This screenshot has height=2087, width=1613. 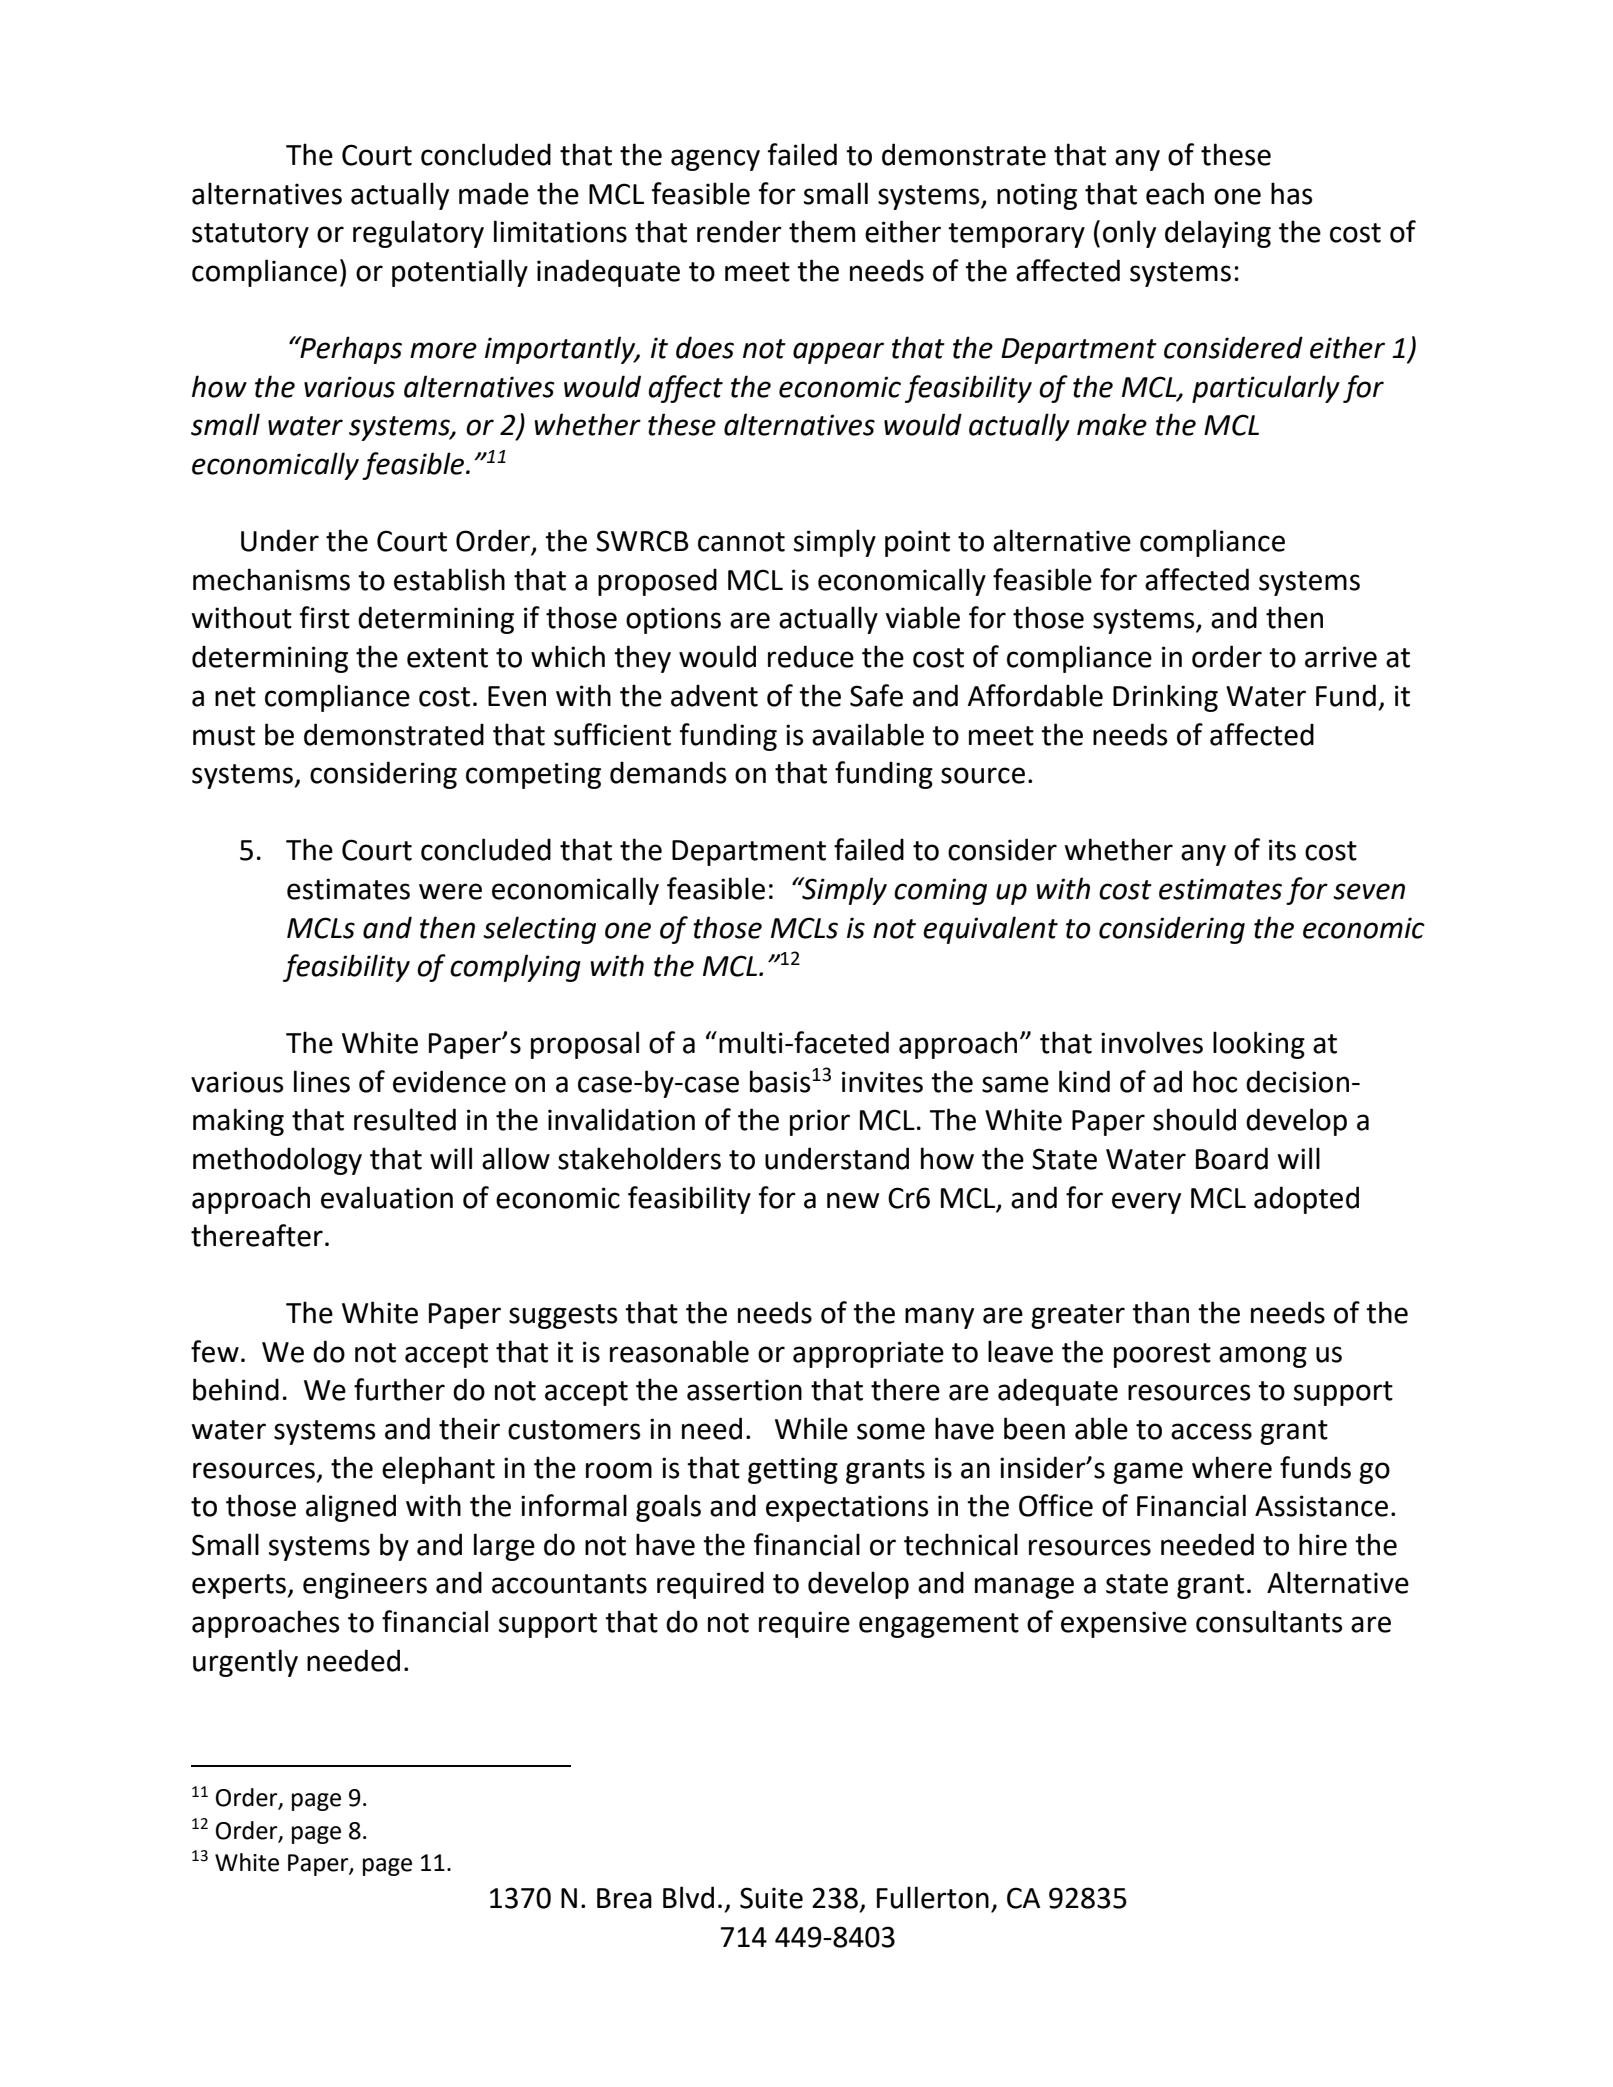 I want to click on advent, so click(x=714, y=695).
